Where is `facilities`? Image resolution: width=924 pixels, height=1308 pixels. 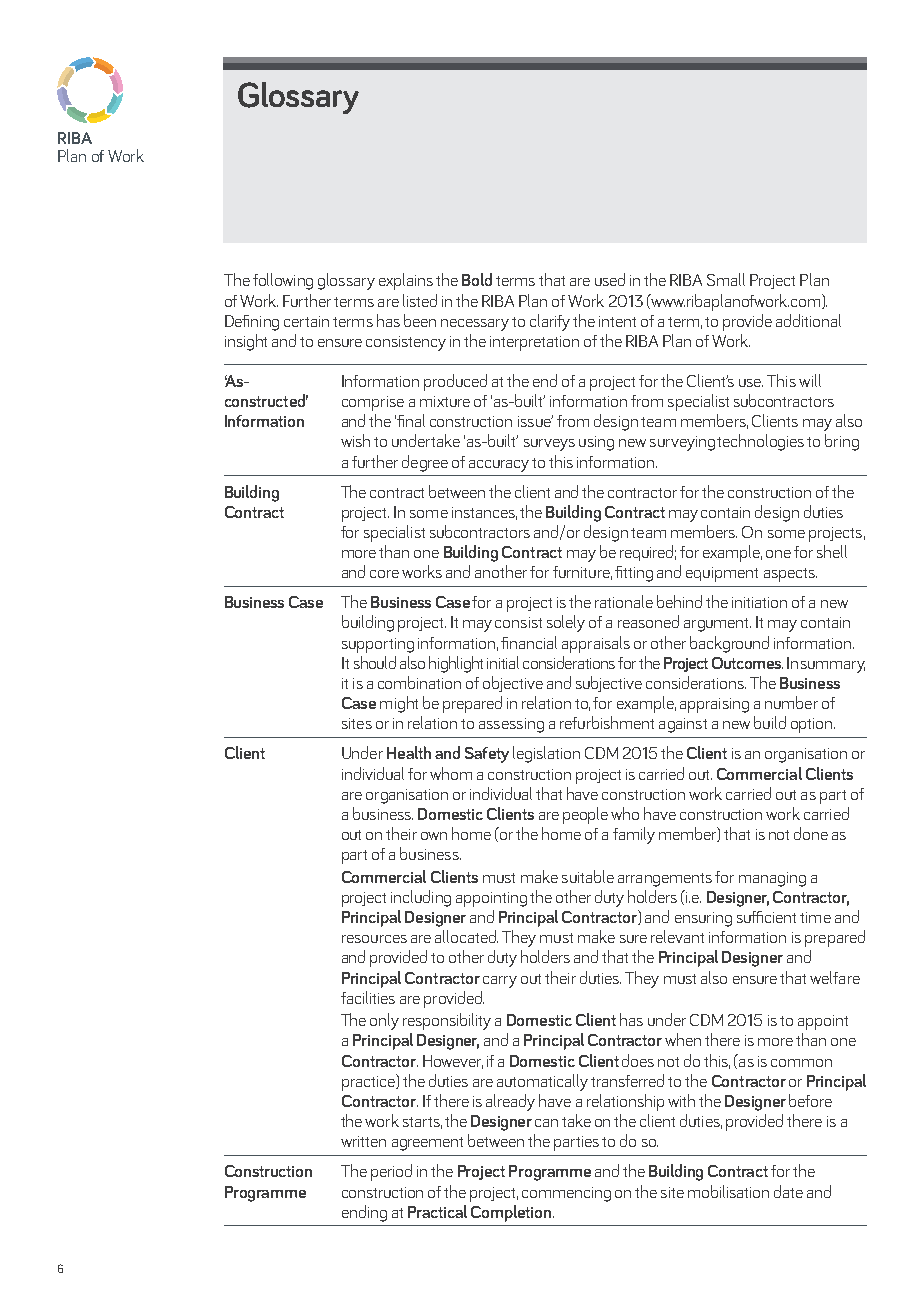
facilities is located at coordinates (368, 997).
